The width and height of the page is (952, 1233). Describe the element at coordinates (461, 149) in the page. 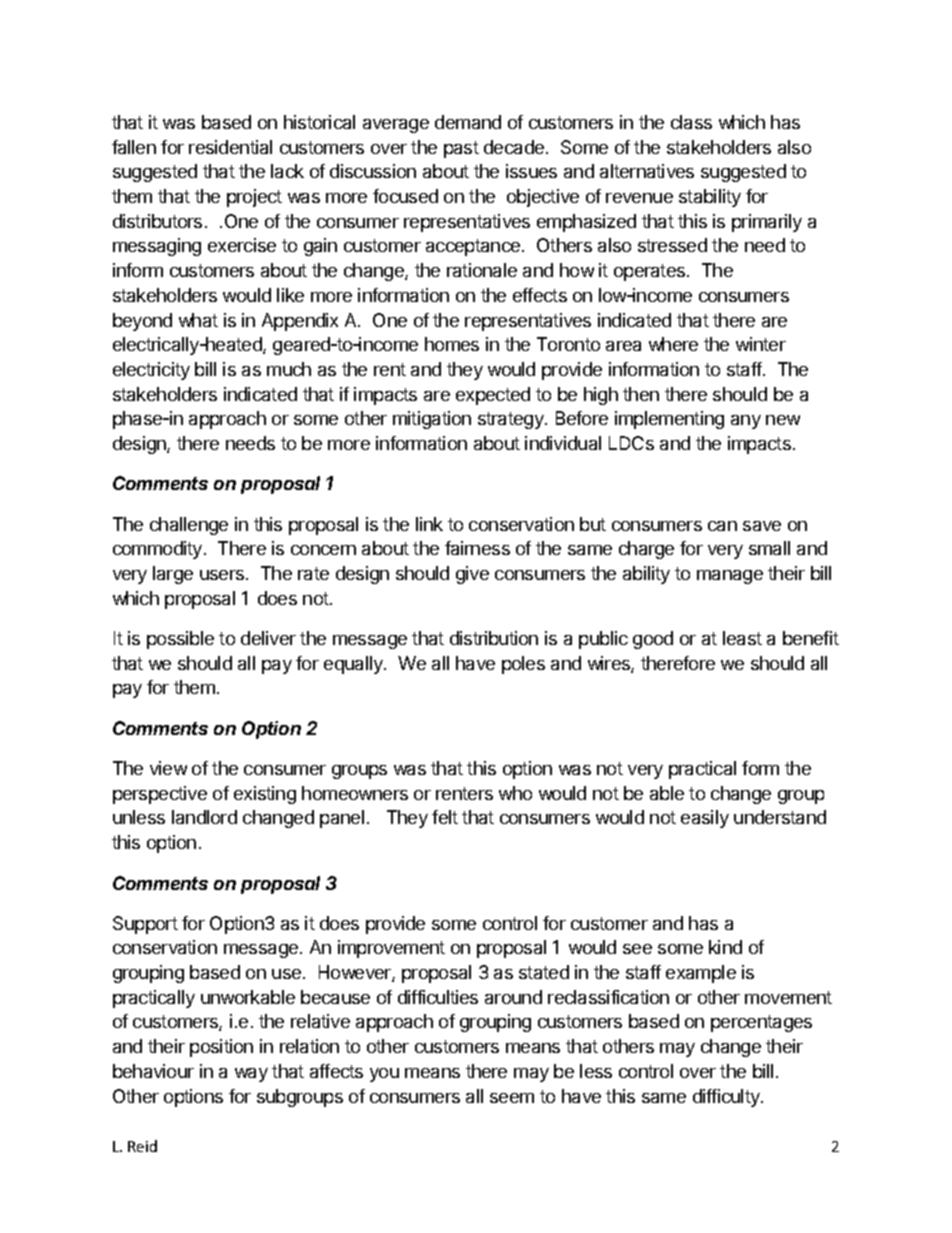

I see `past` at that location.
